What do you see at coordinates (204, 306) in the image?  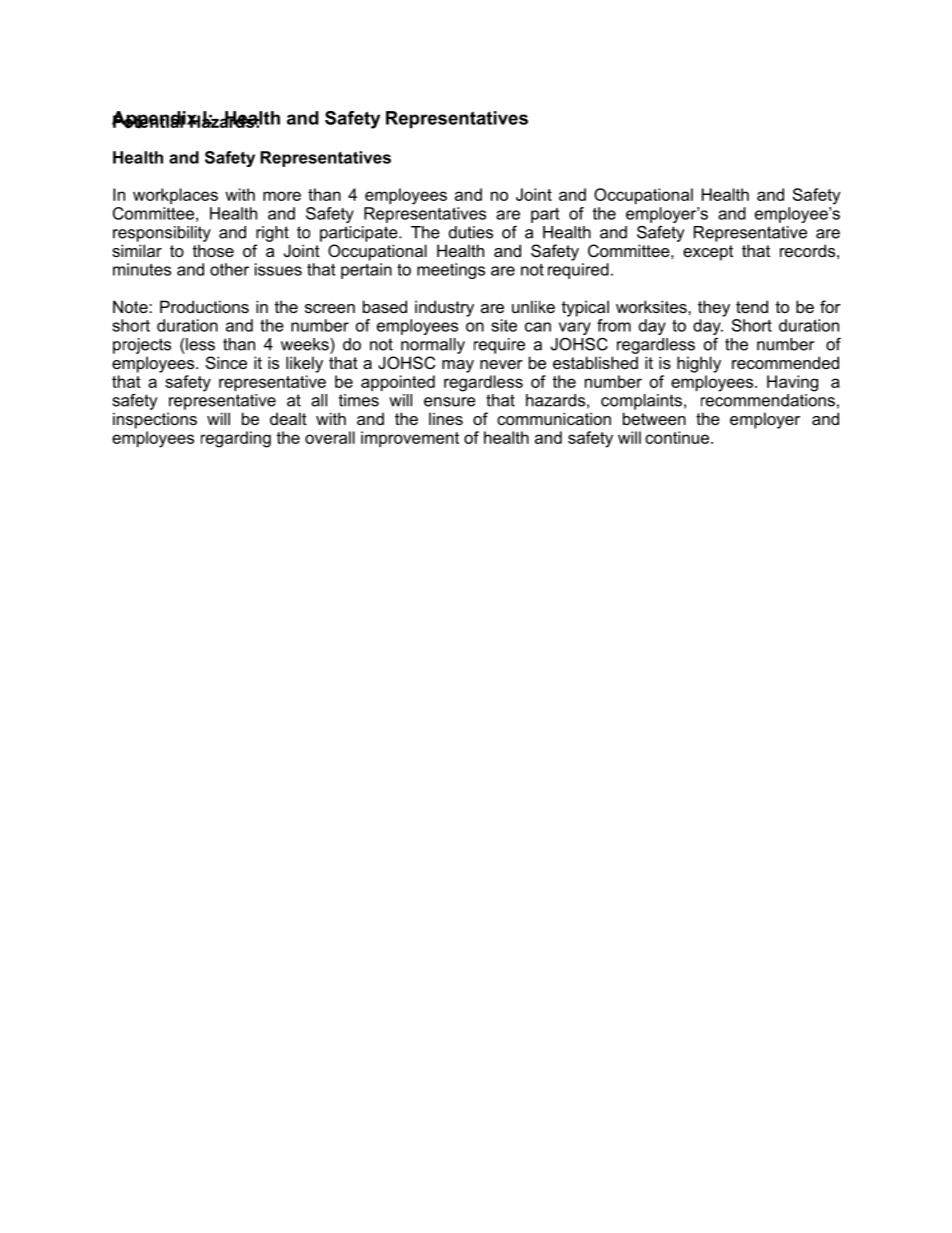 I see `Productions` at bounding box center [204, 306].
